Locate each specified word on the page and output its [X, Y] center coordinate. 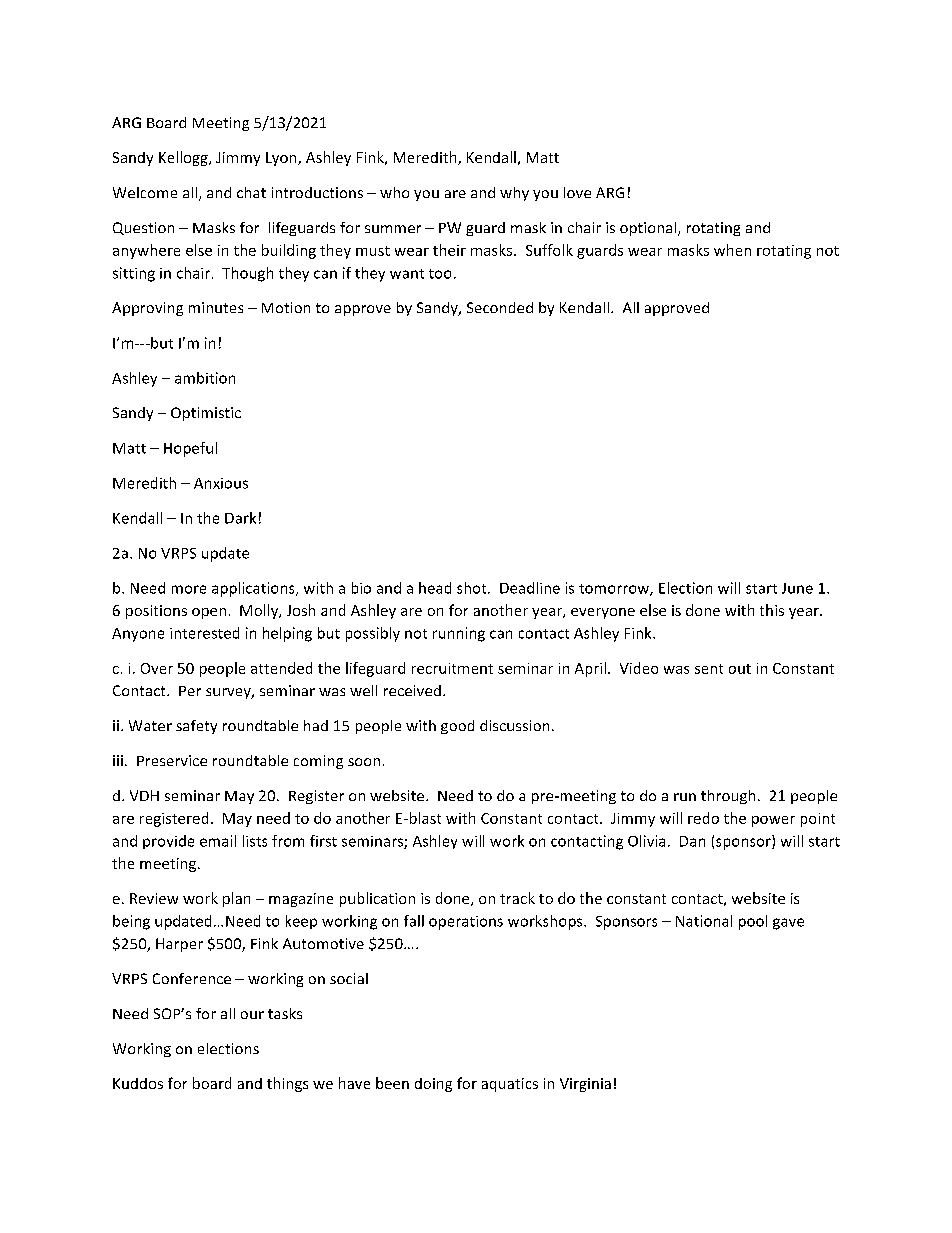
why [514, 194]
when [732, 250]
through [728, 797]
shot [473, 588]
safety [196, 727]
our [252, 1015]
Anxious [221, 483]
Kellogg [184, 158]
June [797, 588]
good [457, 727]
